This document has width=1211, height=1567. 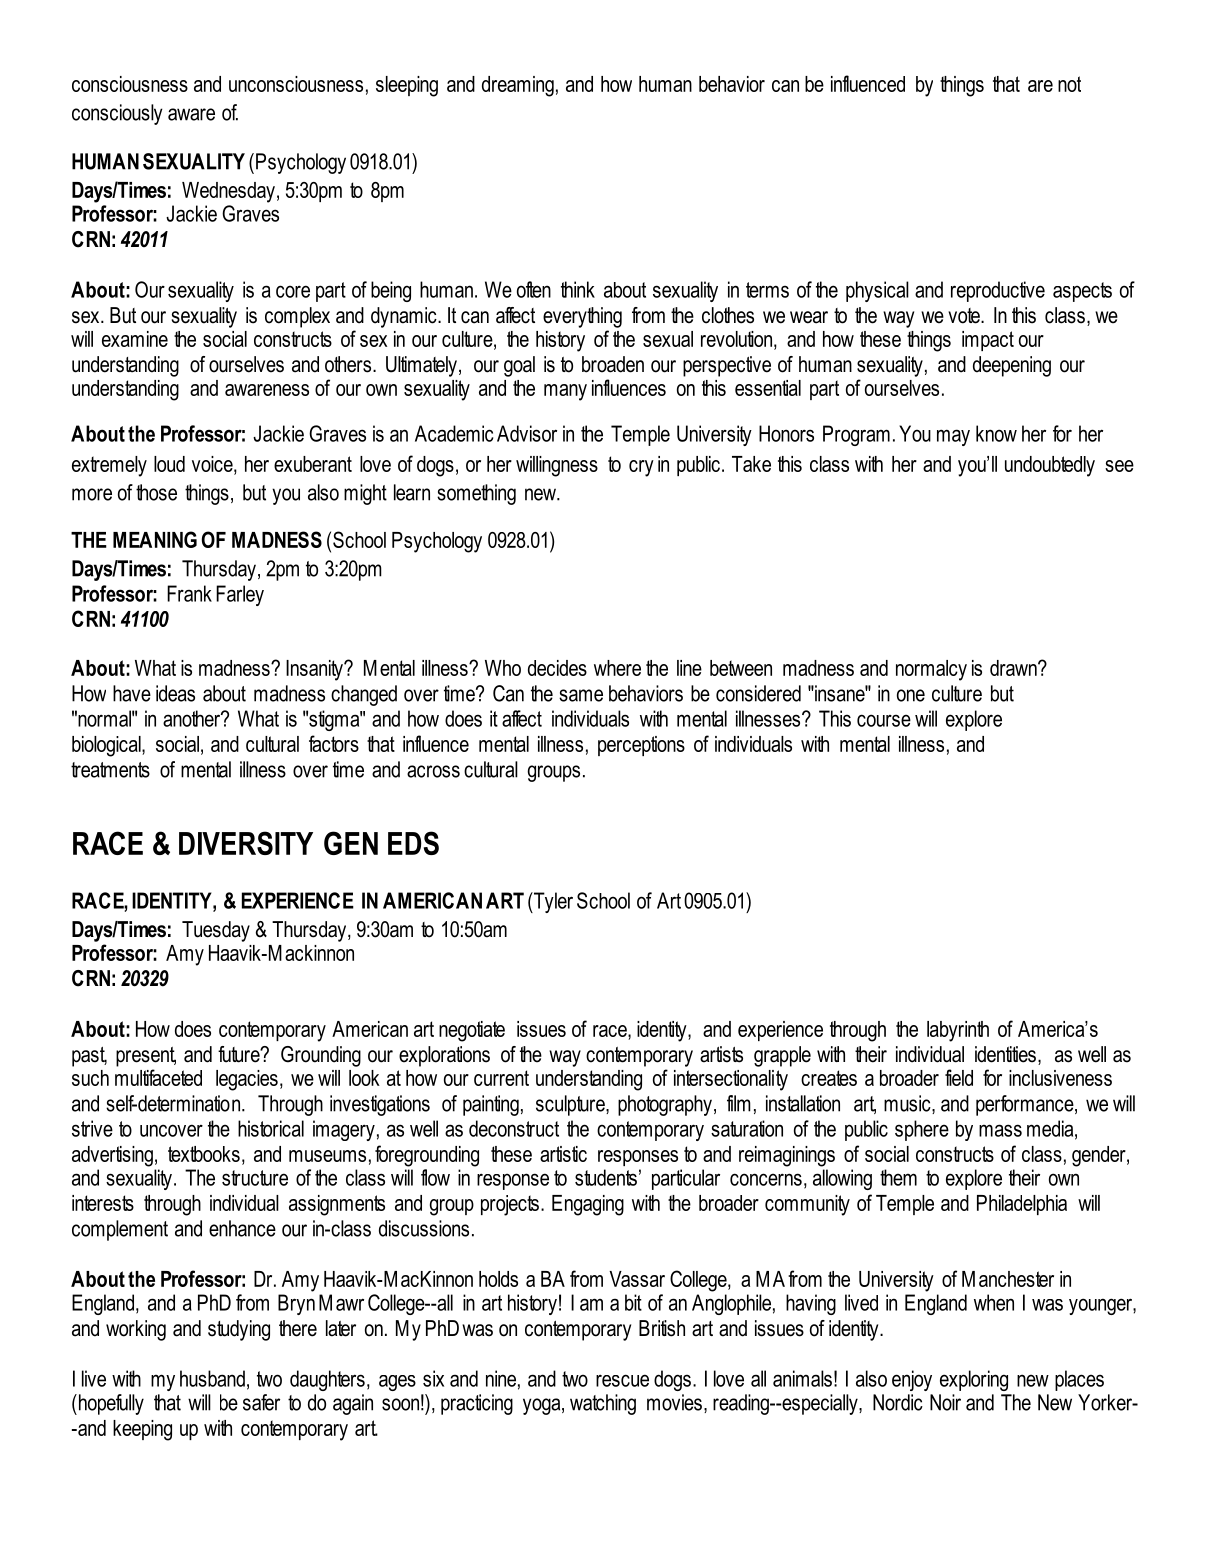 I want to click on negotiate, so click(x=472, y=1031).
